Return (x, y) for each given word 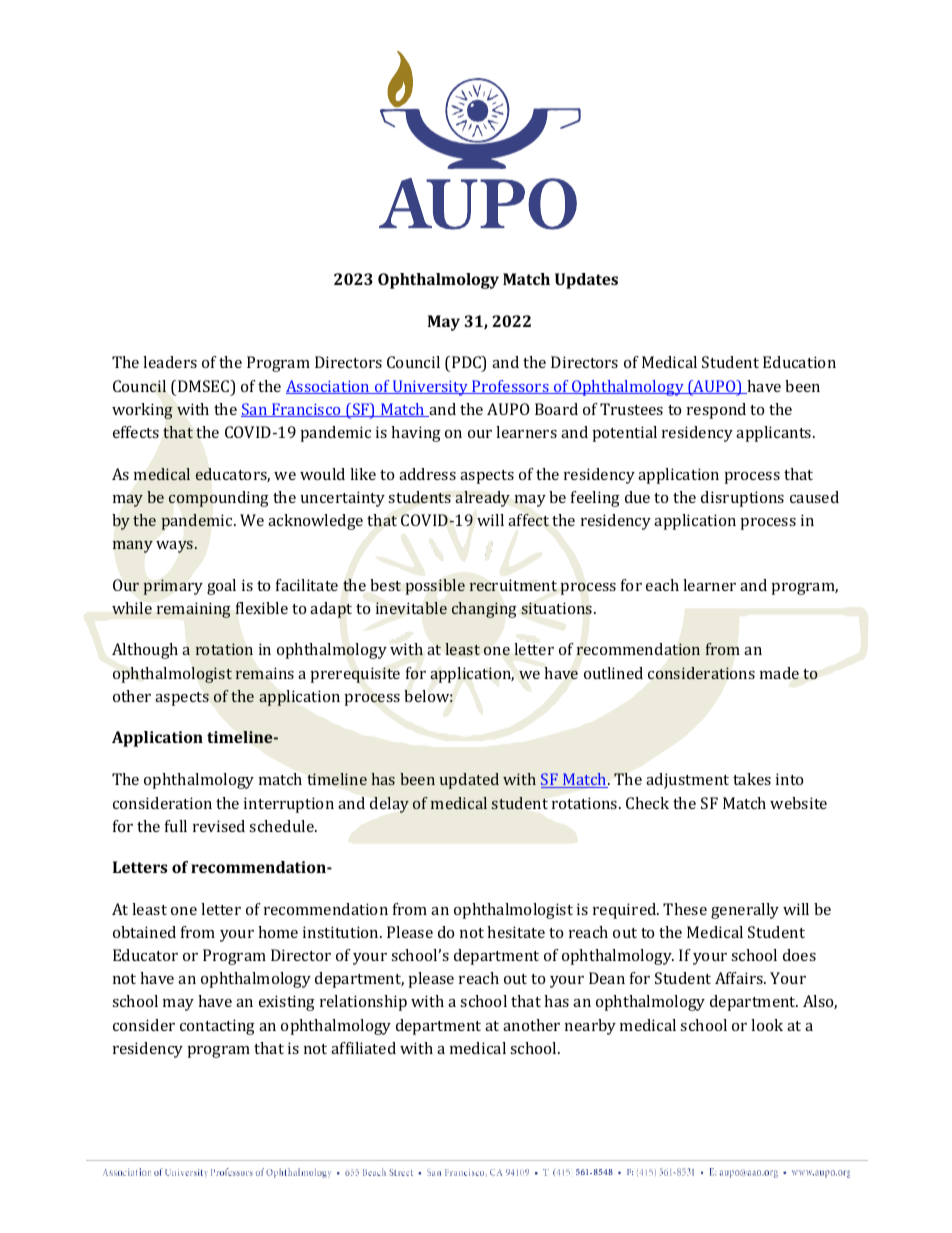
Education (799, 362)
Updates (586, 281)
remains (264, 673)
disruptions (742, 499)
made (779, 673)
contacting (217, 1027)
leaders (170, 362)
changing (484, 610)
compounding (219, 499)
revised (219, 826)
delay (389, 805)
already (482, 499)
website (798, 803)
